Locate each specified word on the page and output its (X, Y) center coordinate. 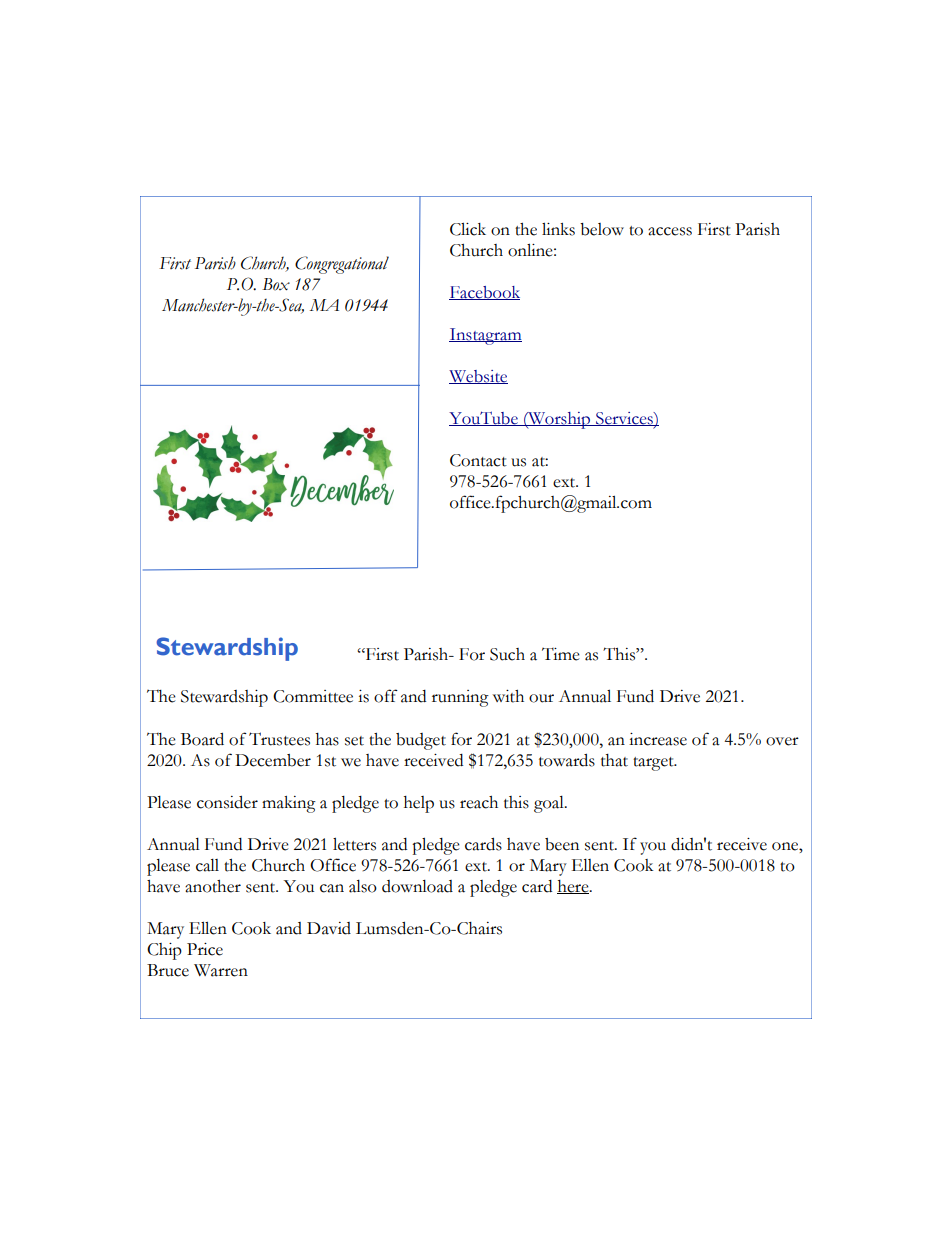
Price (205, 949)
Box (276, 284)
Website (478, 377)
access (670, 231)
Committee (313, 696)
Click (468, 229)
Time (561, 654)
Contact (478, 460)
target (654, 764)
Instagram (485, 336)
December (273, 760)
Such (507, 654)
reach (479, 802)
